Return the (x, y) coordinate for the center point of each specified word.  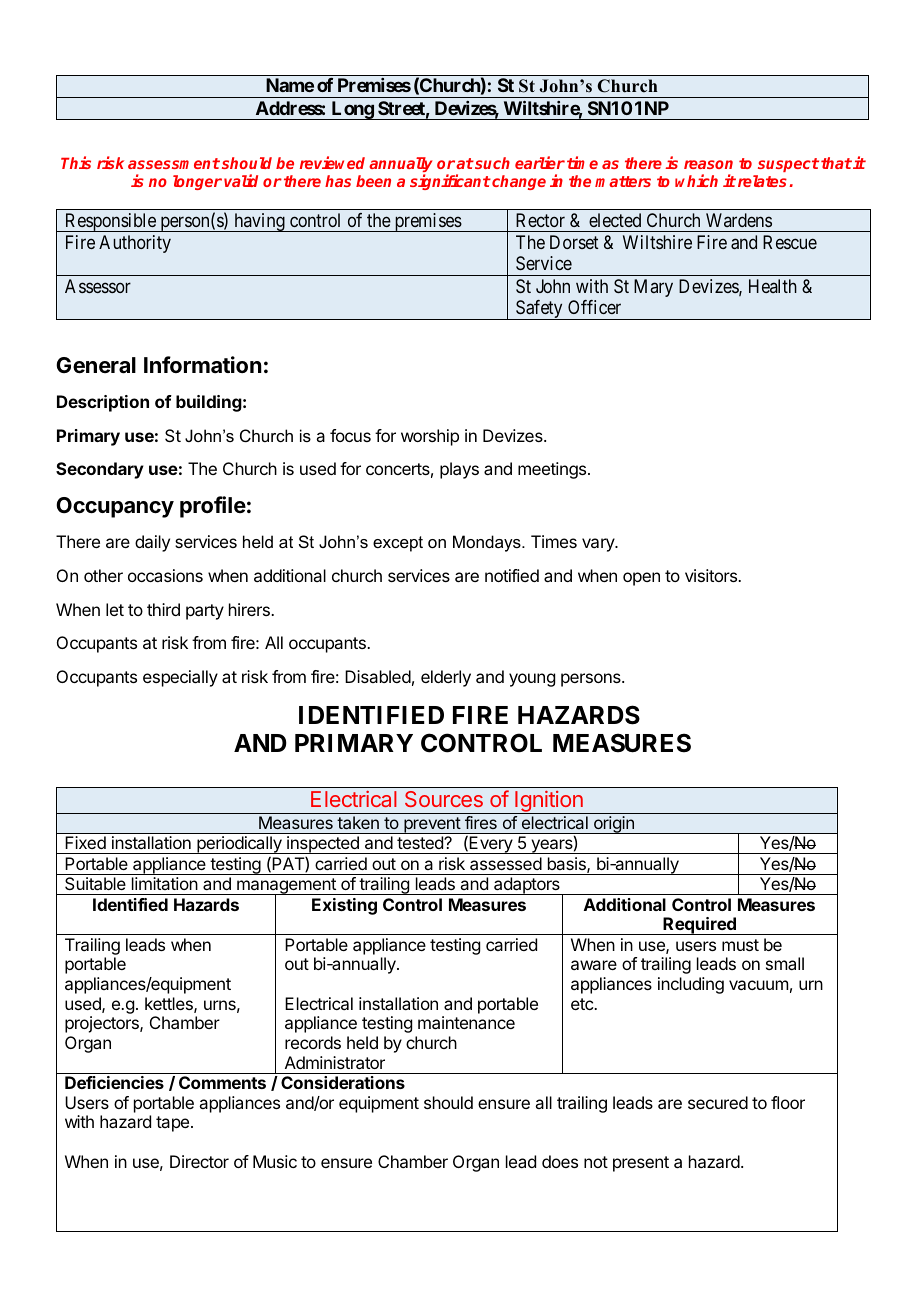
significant (450, 182)
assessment (174, 163)
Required (699, 926)
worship (430, 437)
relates (761, 181)
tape (174, 1124)
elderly (446, 678)
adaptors (527, 886)
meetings (553, 470)
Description (103, 403)
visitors (712, 575)
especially (180, 678)
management (286, 887)
